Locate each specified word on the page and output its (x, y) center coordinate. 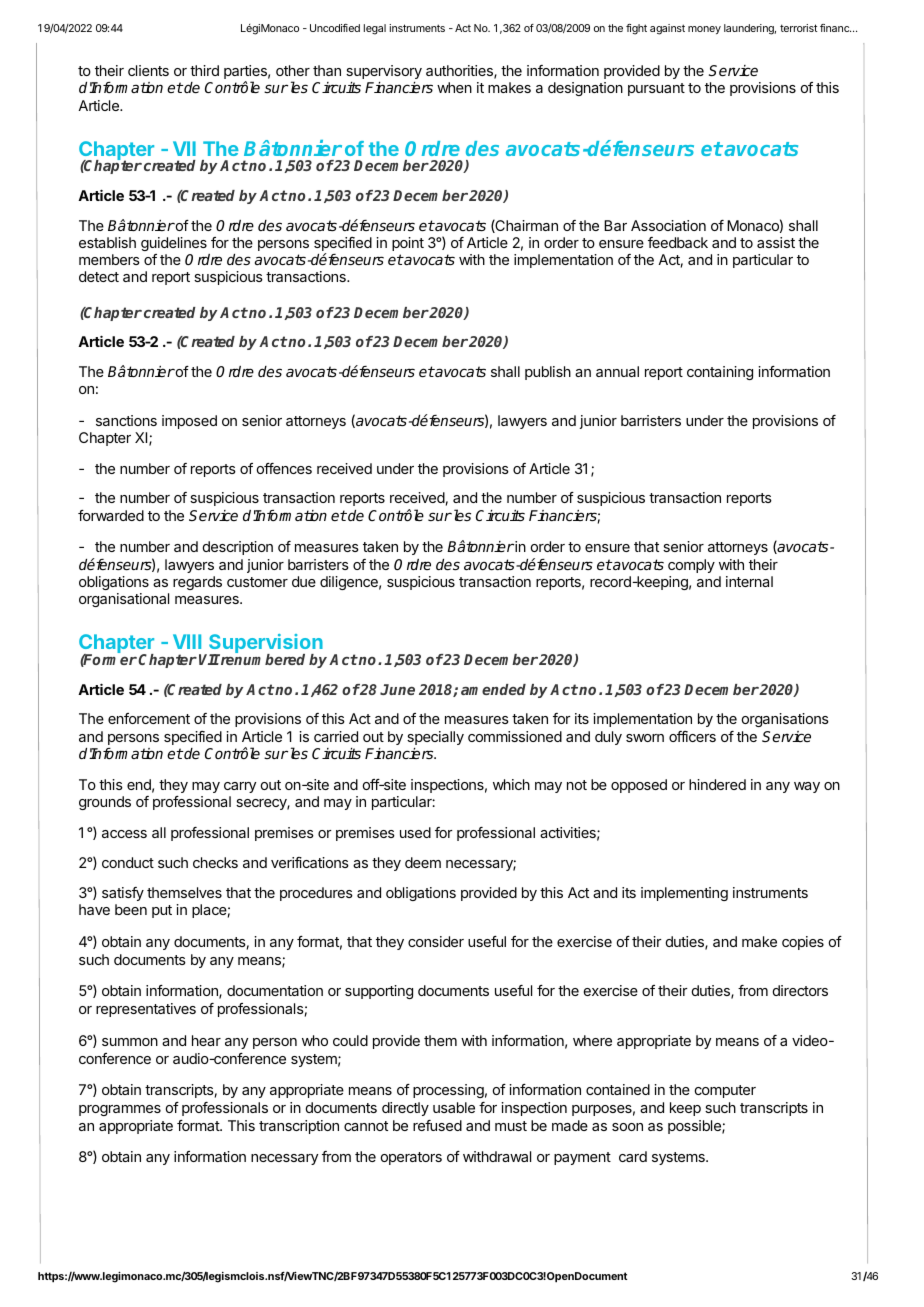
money (704, 30)
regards (197, 583)
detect (99, 276)
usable (454, 1107)
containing (720, 373)
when (454, 87)
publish (548, 373)
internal (749, 581)
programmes (120, 1110)
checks (215, 862)
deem (423, 862)
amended (493, 689)
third (204, 70)
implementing (684, 894)
